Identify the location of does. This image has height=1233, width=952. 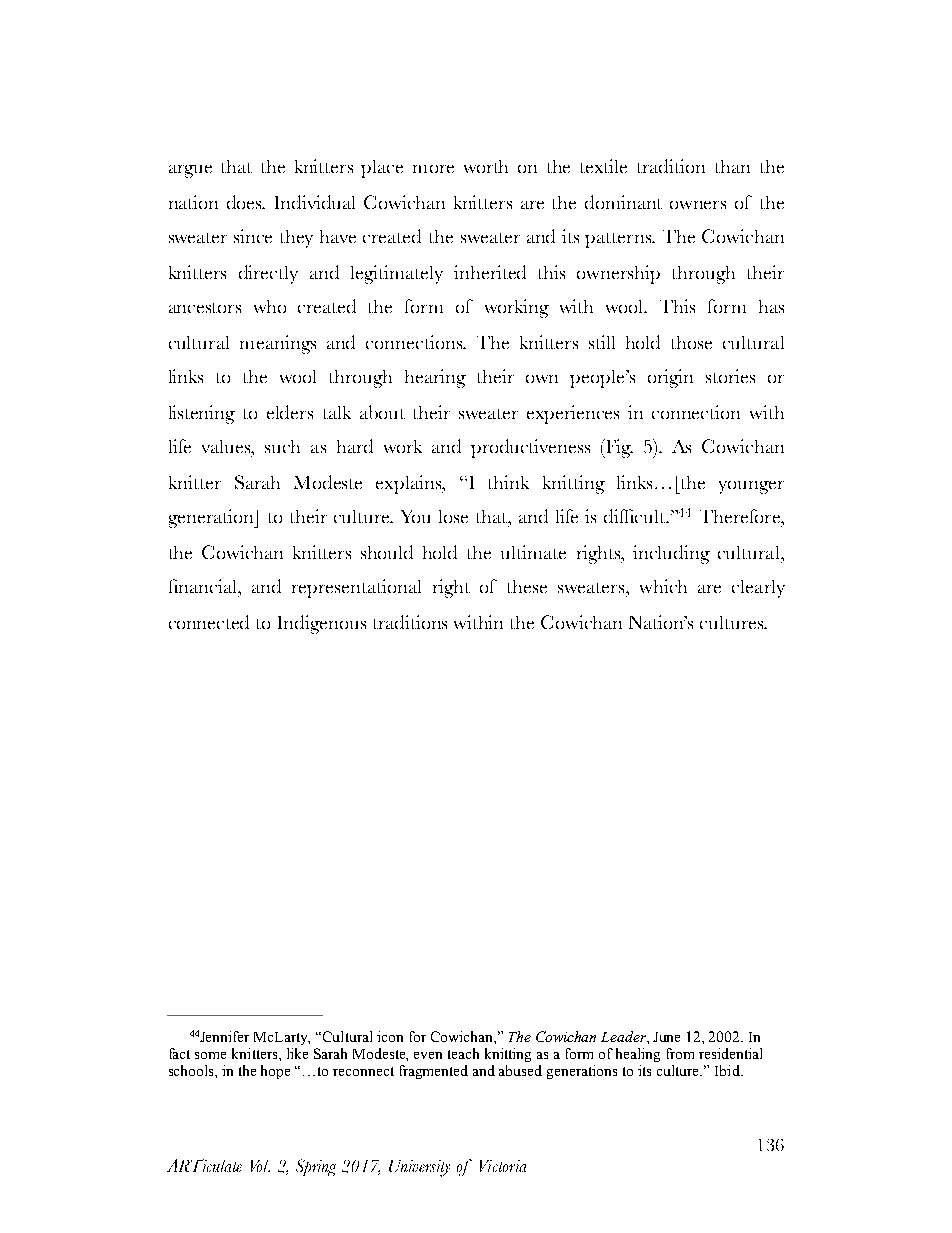
(246, 202).
